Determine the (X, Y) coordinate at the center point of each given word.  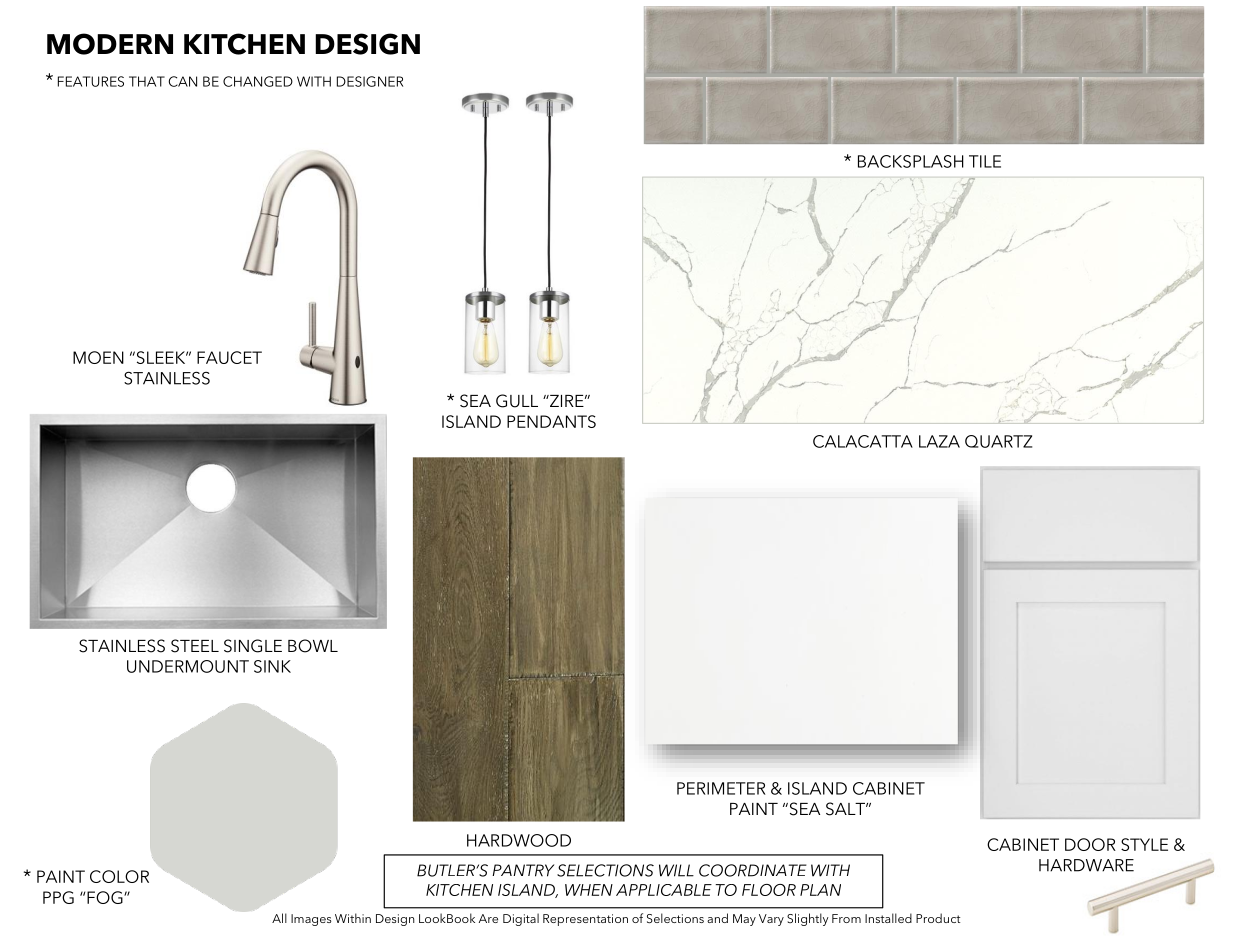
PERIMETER (721, 788)
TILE (985, 161)
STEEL (195, 646)
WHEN (589, 890)
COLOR (119, 876)
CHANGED (258, 81)
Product (938, 918)
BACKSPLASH (911, 161)
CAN (182, 81)
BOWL (313, 646)
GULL (517, 401)
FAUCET (229, 357)
